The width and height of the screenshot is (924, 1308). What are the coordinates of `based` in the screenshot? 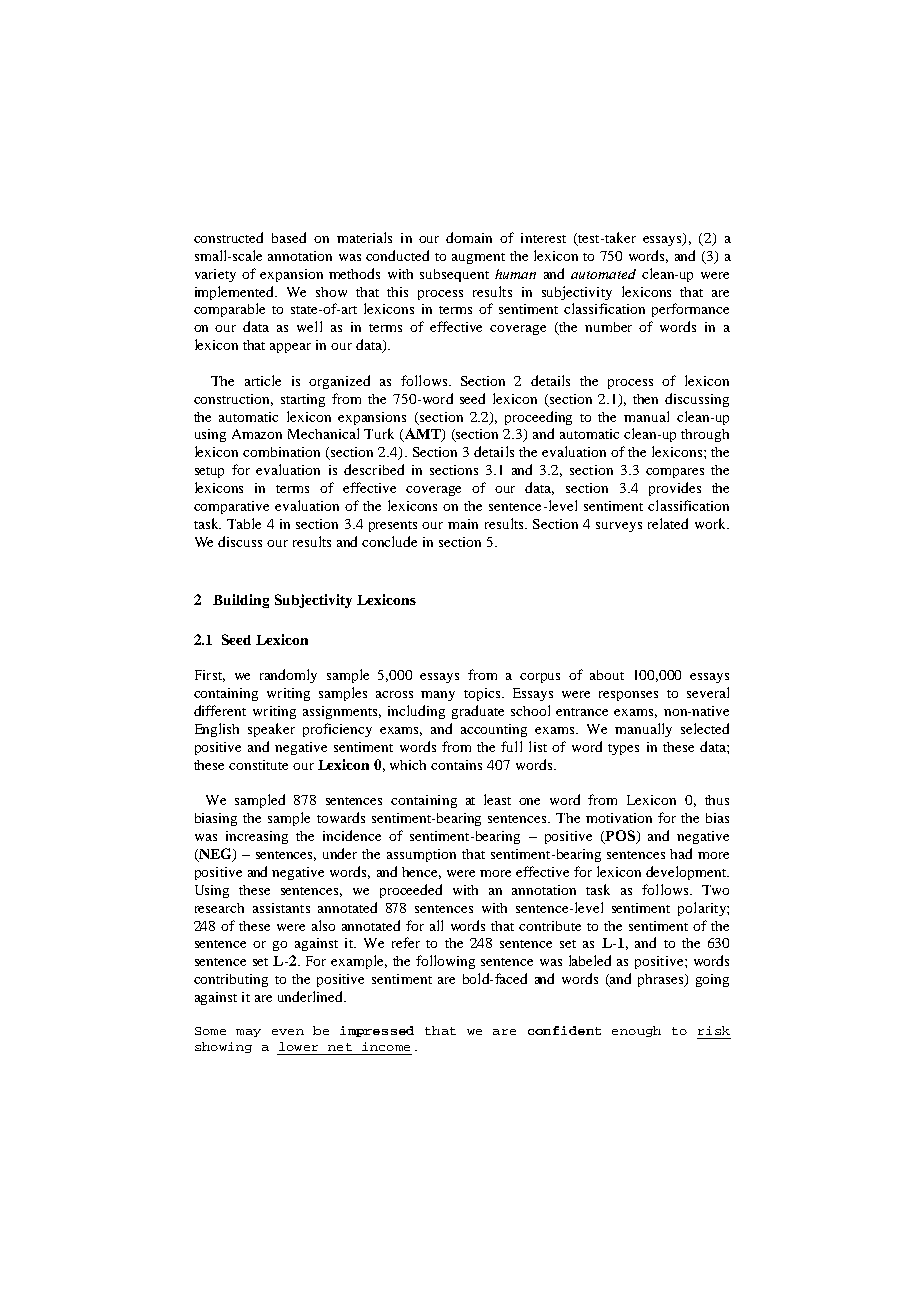 It's located at (289, 237).
